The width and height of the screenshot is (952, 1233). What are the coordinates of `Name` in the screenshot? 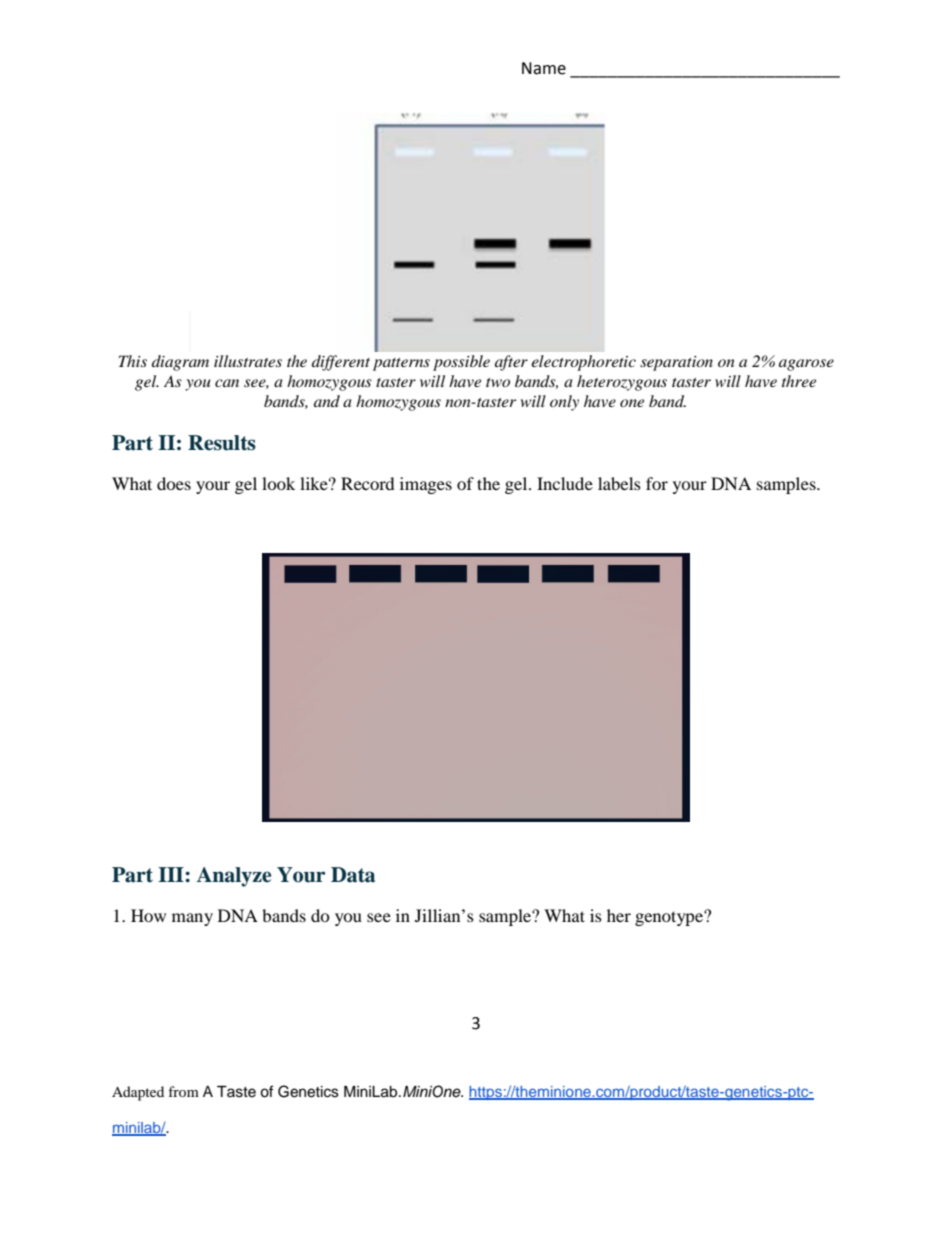 It's located at (544, 68).
